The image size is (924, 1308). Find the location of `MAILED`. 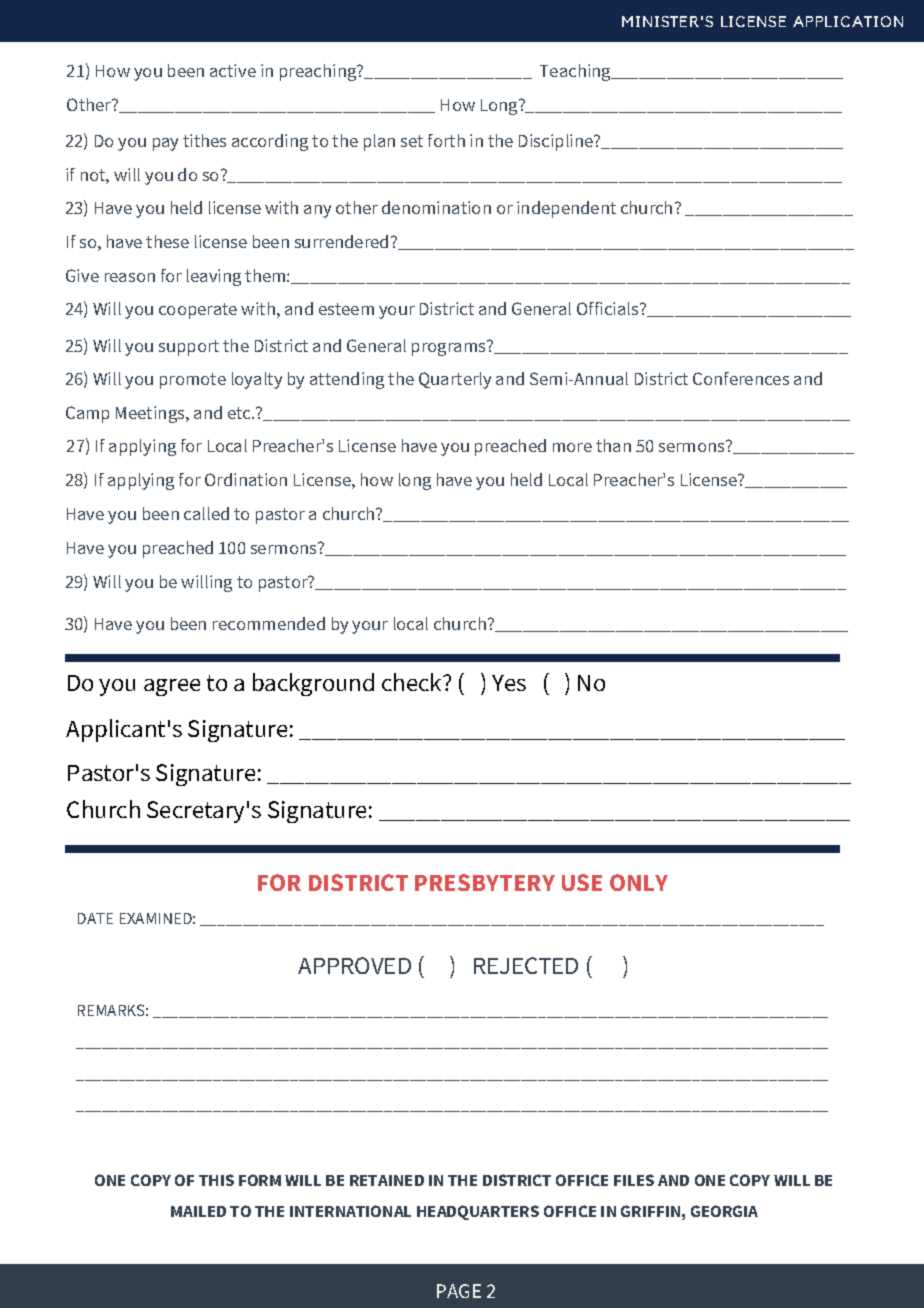

MAILED is located at coordinates (198, 1211).
